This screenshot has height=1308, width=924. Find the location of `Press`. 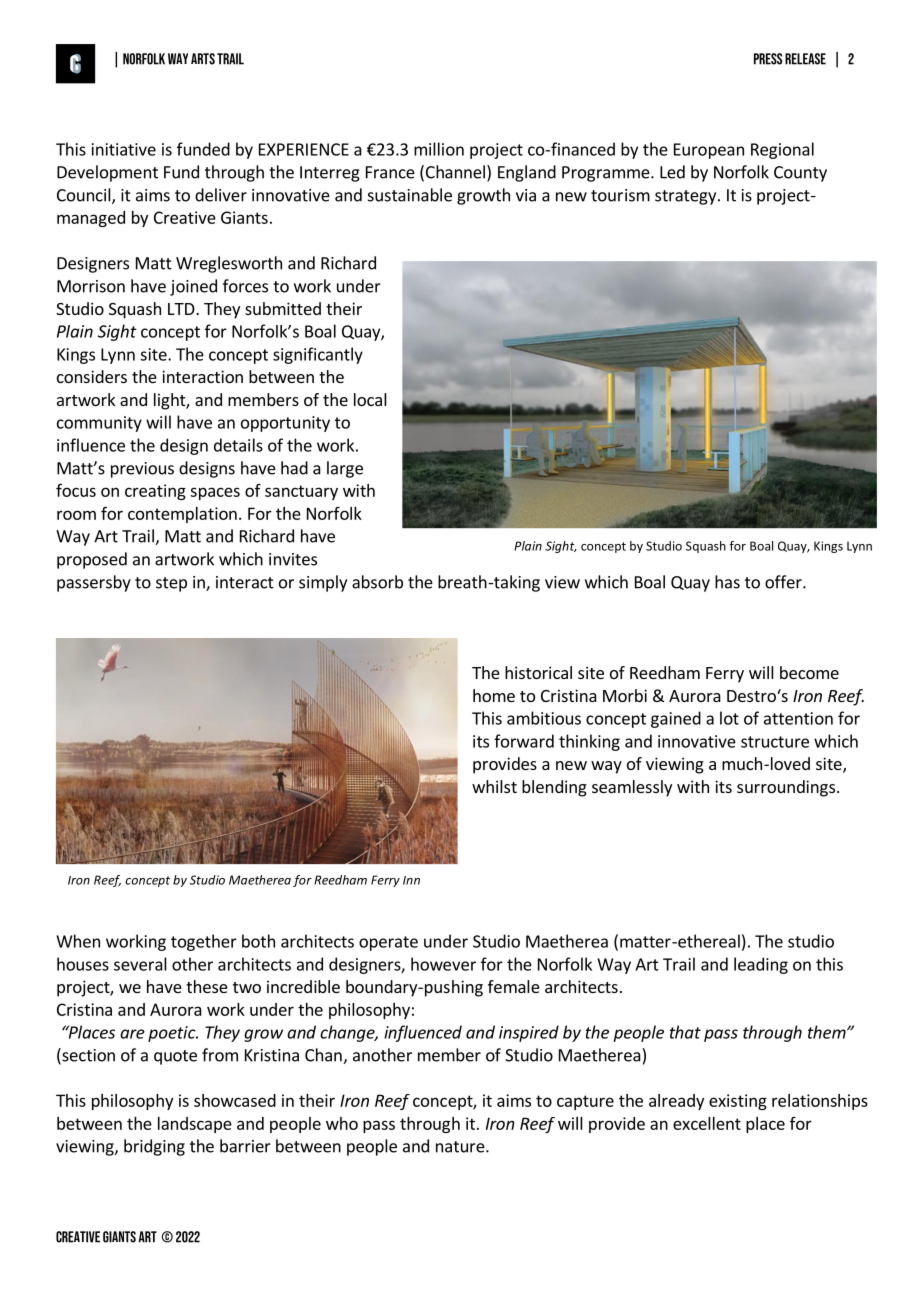

Press is located at coordinates (768, 59).
